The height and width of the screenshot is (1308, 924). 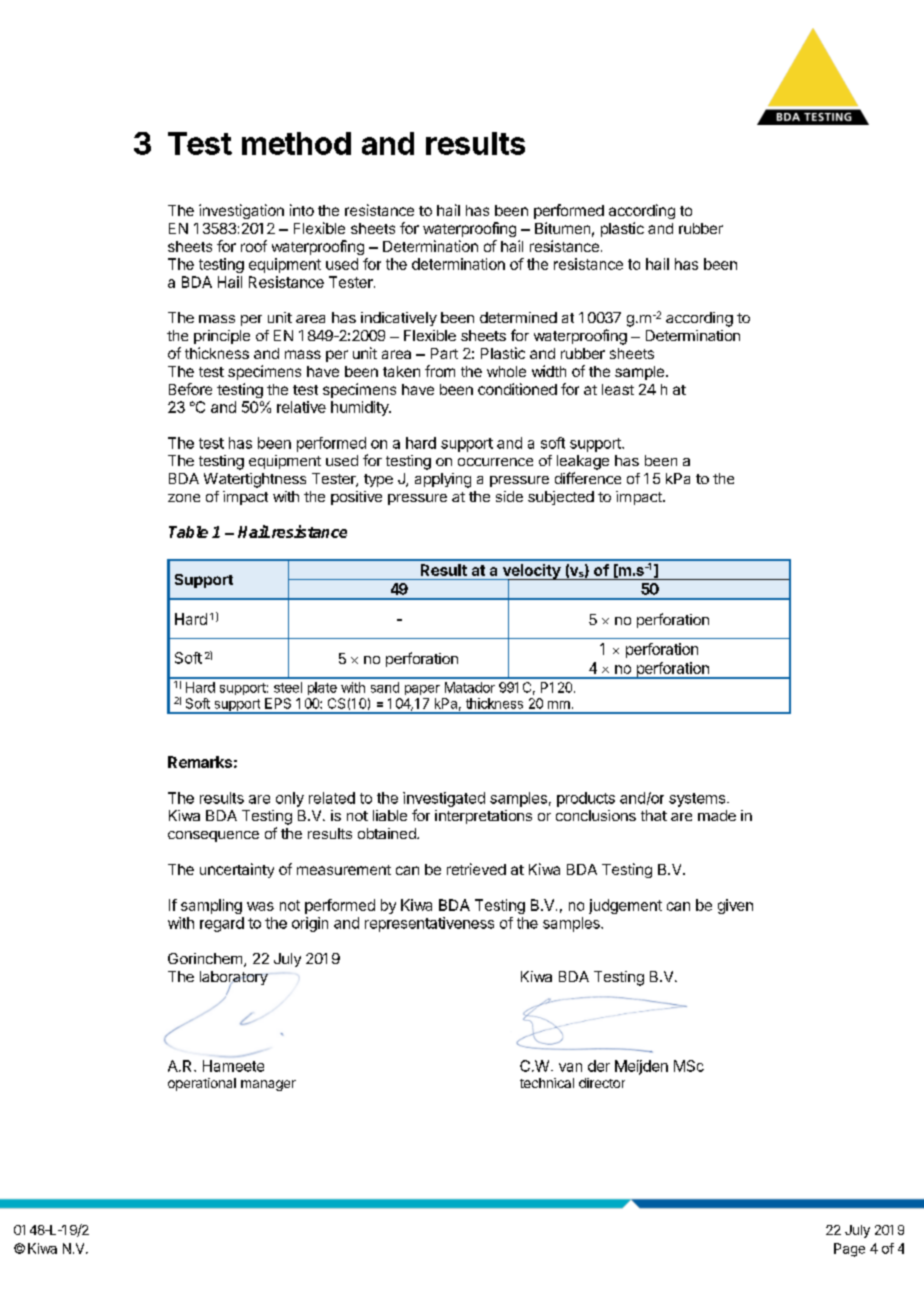 I want to click on made, so click(x=717, y=815).
